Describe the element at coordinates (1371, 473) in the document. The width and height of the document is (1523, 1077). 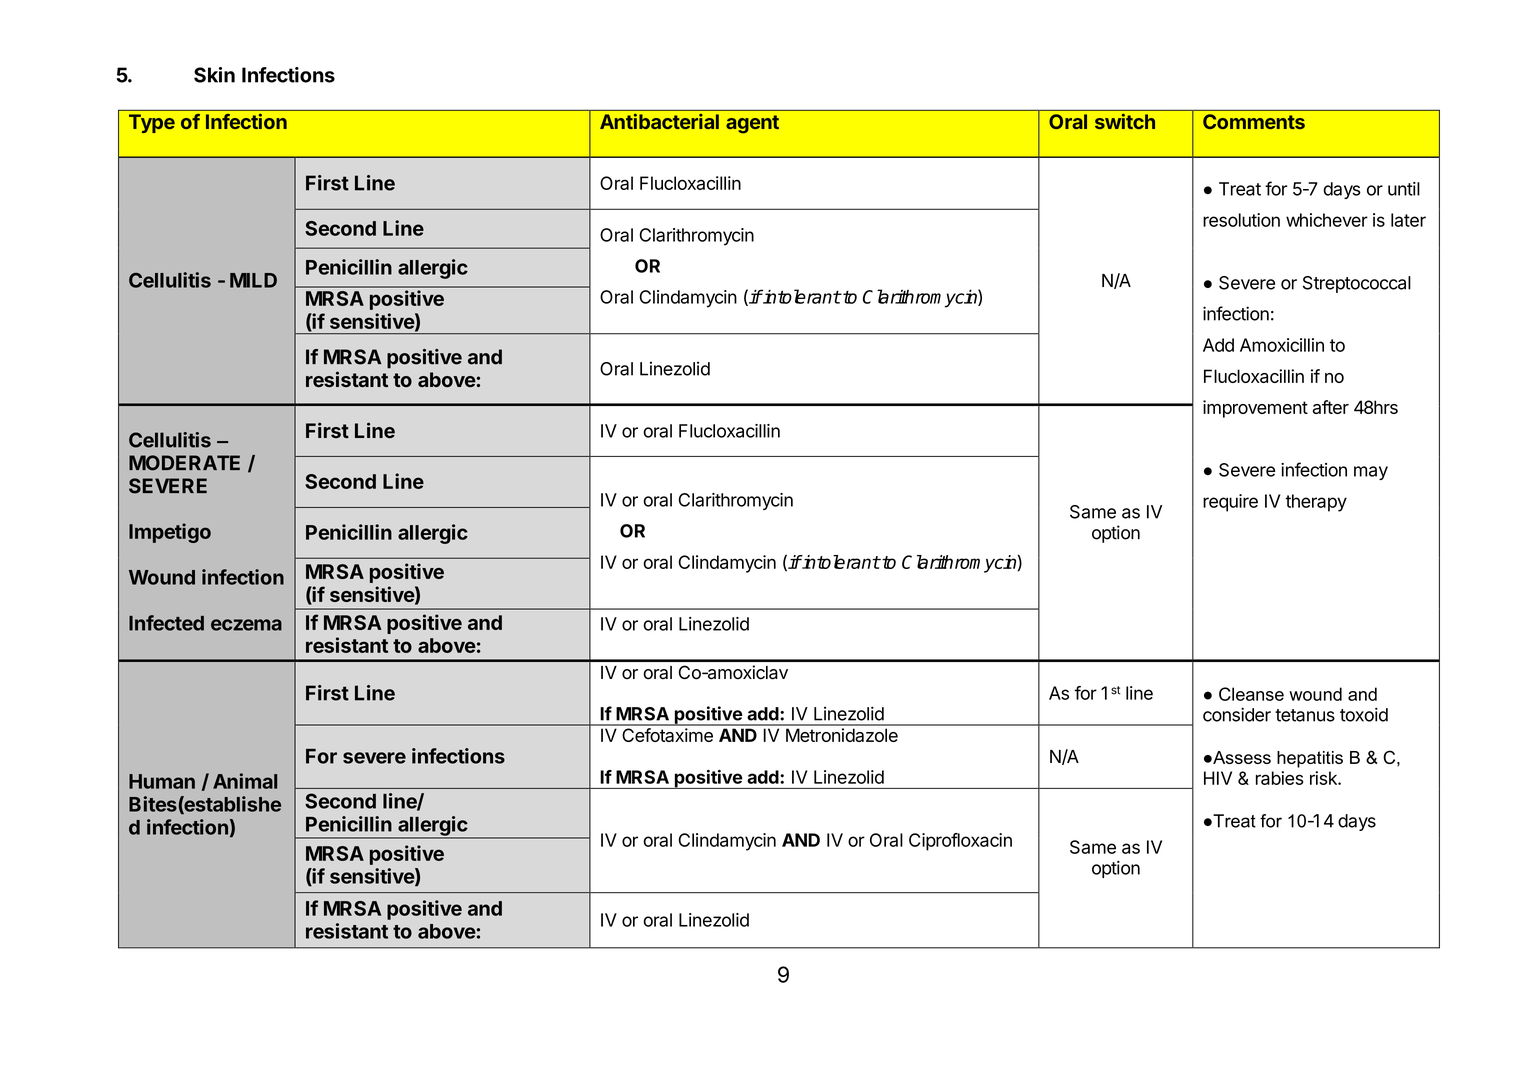
I see `may` at that location.
